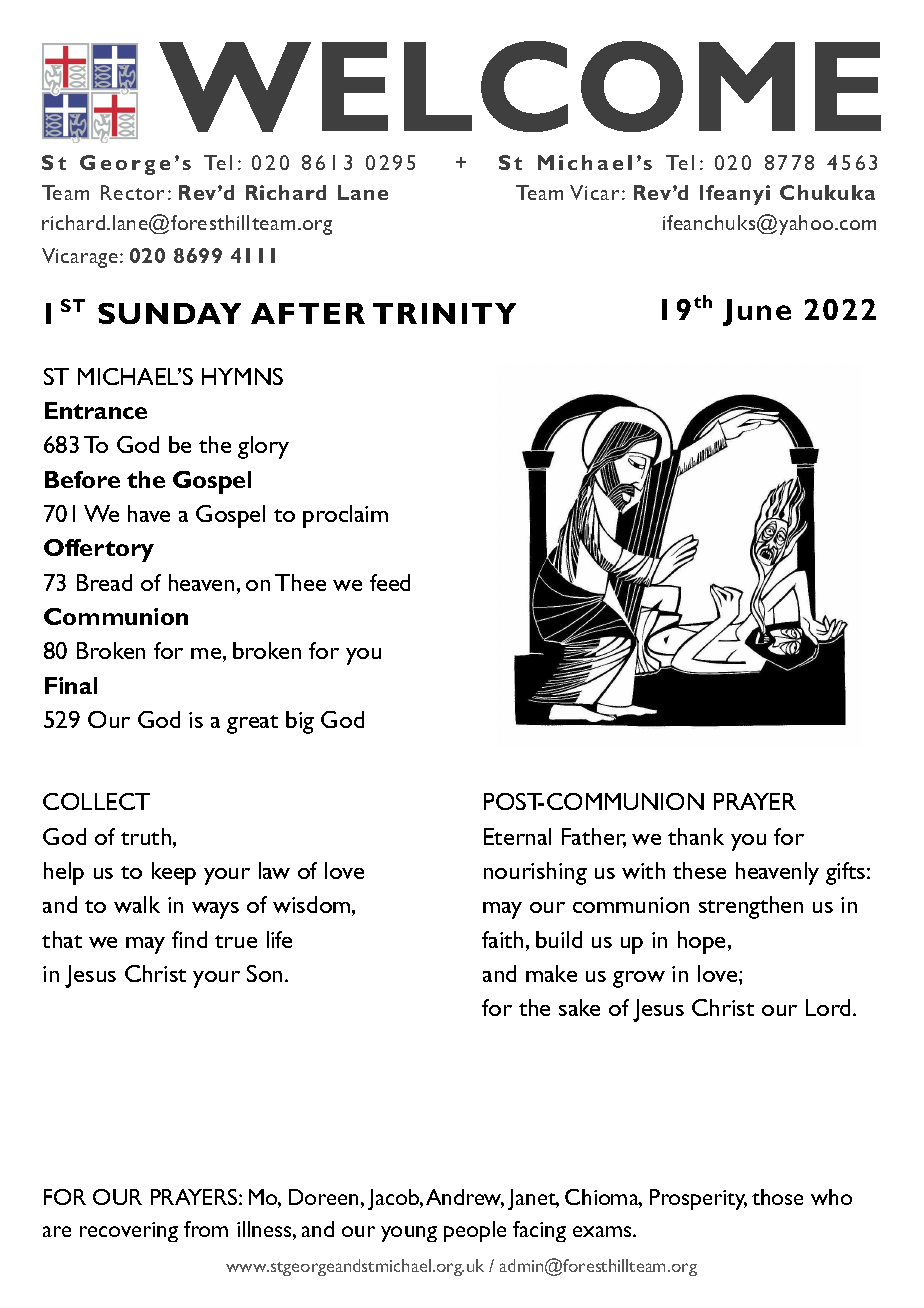  What do you see at coordinates (129, 1232) in the document?
I see `recovering` at bounding box center [129, 1232].
